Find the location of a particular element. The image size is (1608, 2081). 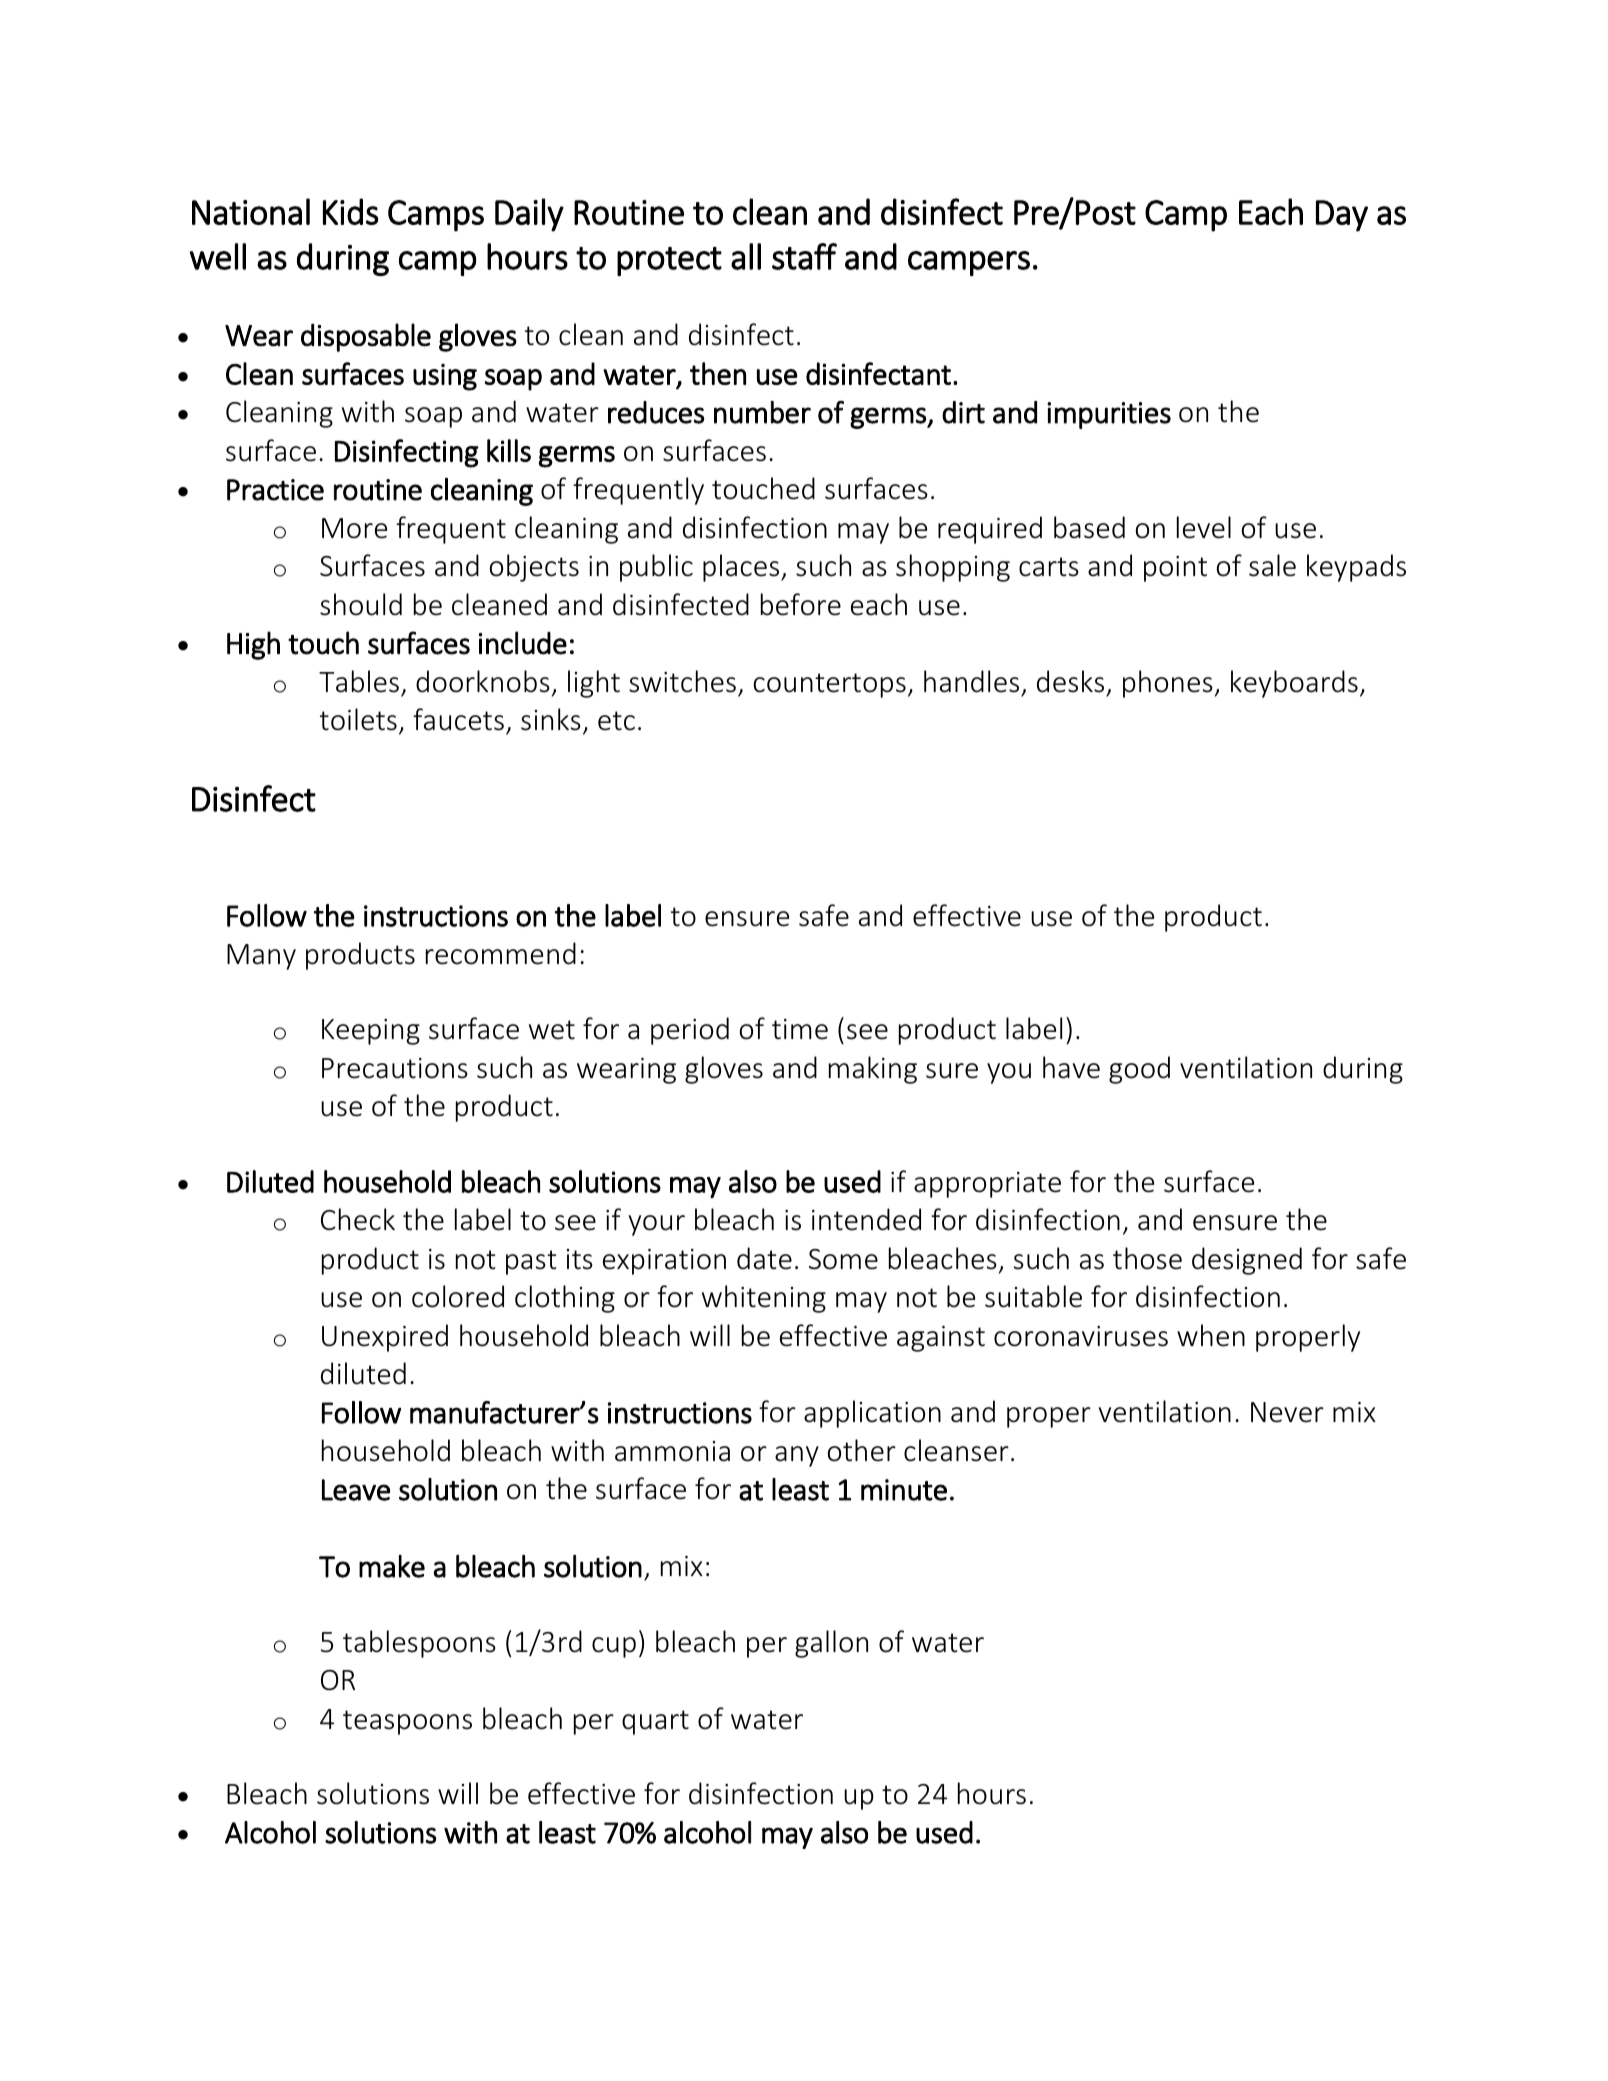

good is located at coordinates (1139, 1070).
